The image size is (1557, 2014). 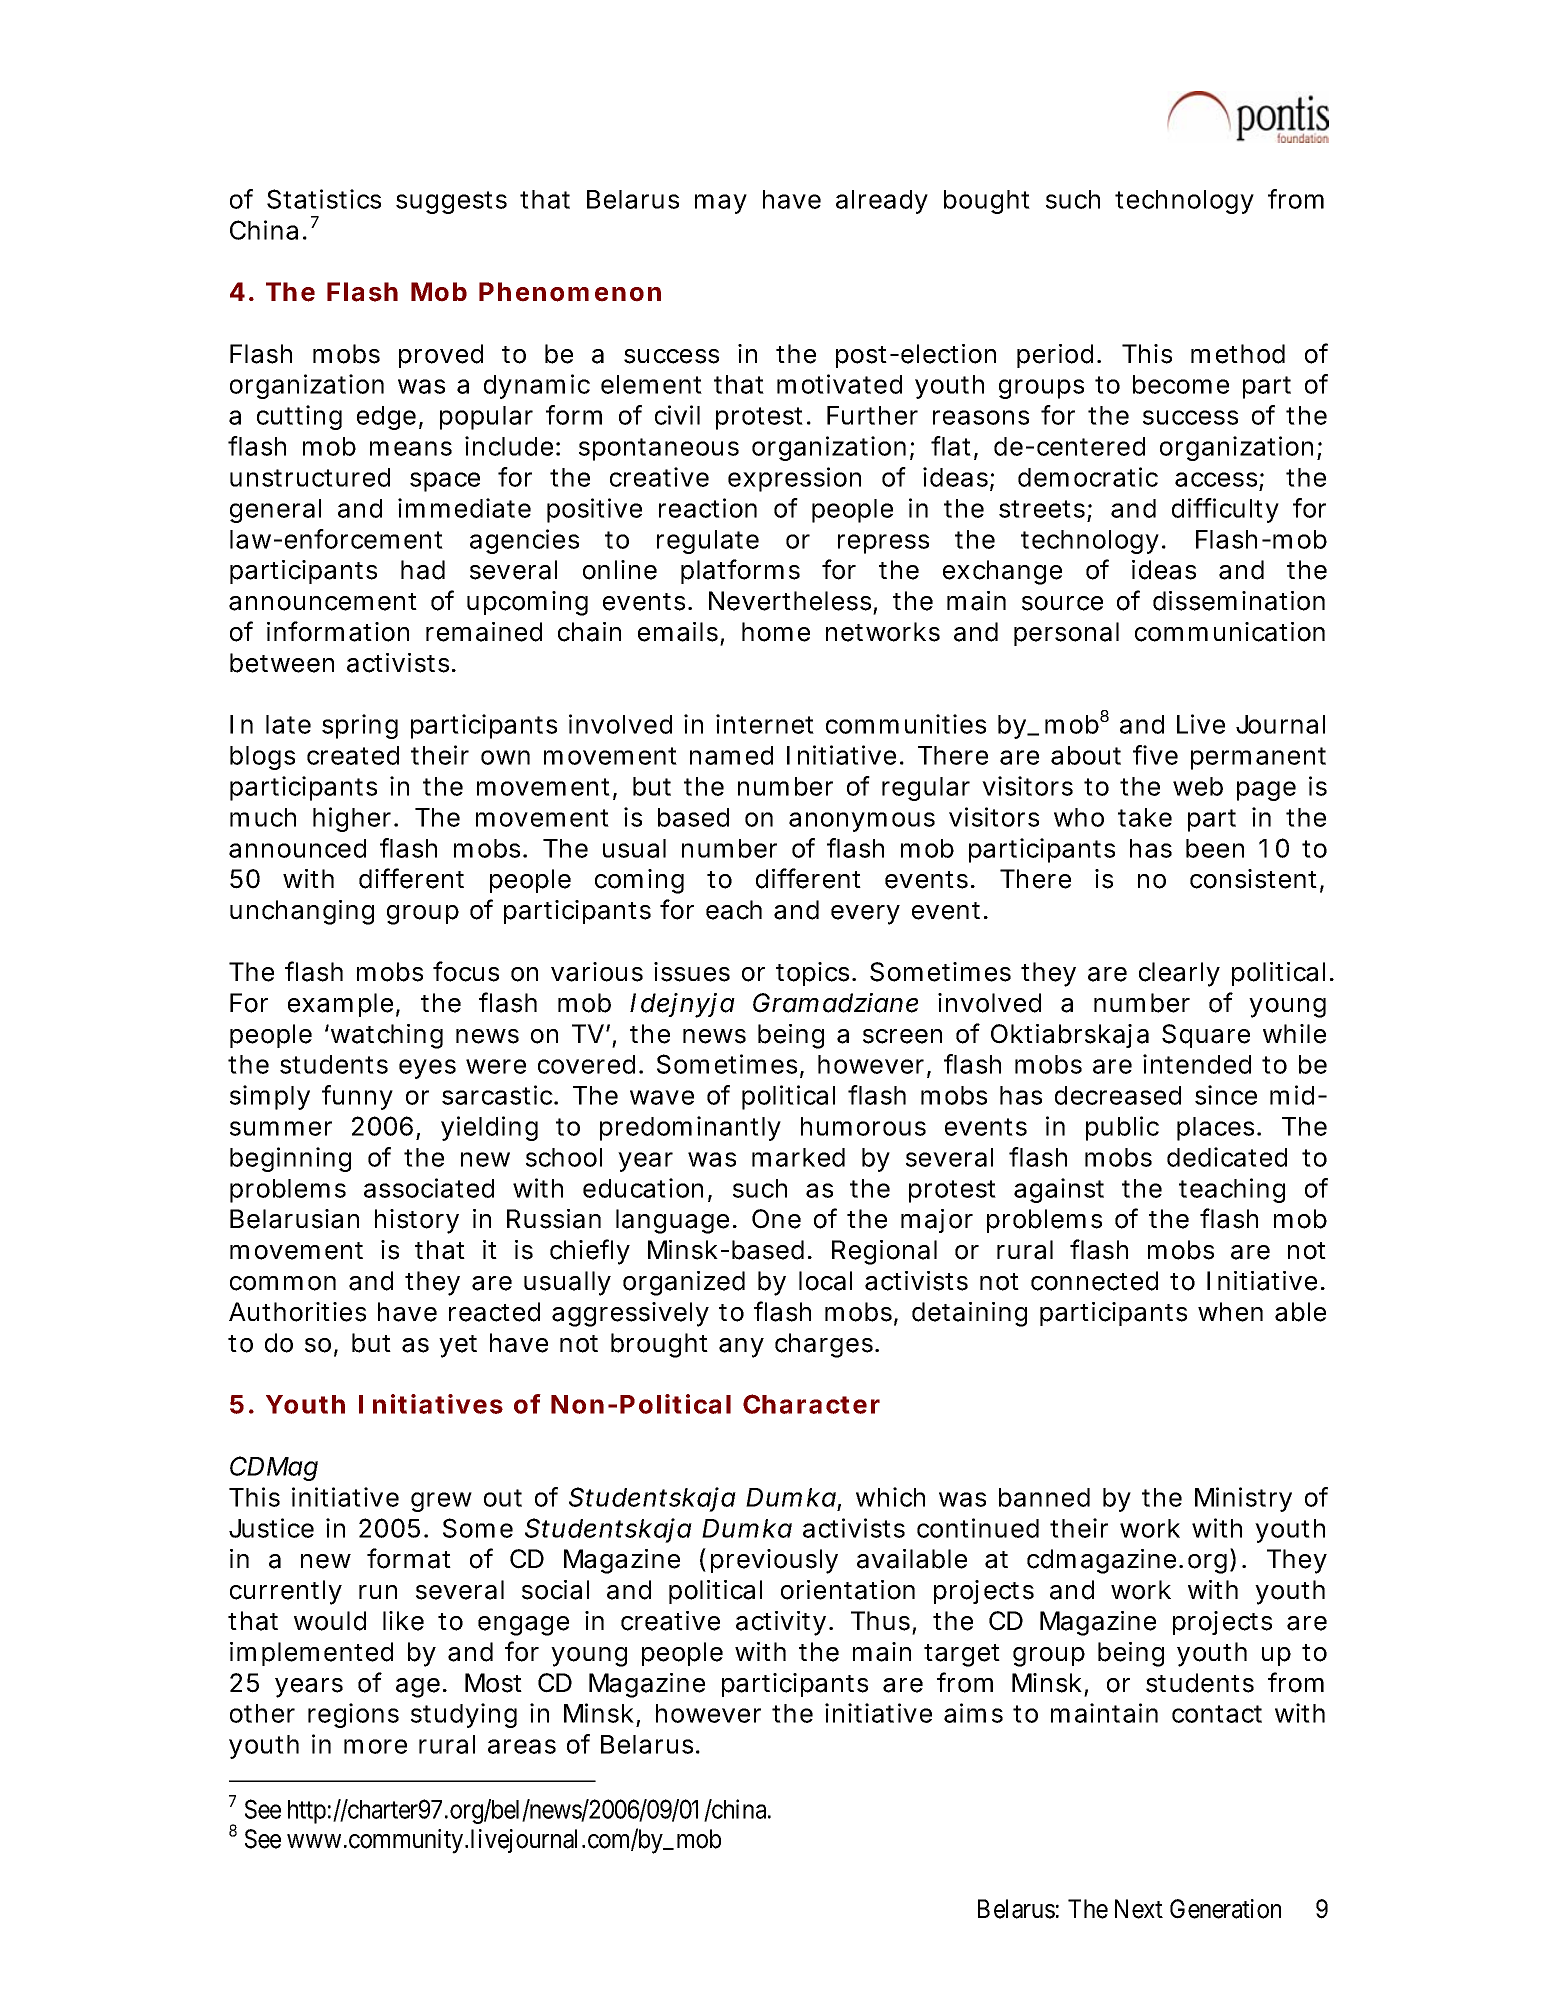 I want to click on Next, so click(x=1139, y=1909).
